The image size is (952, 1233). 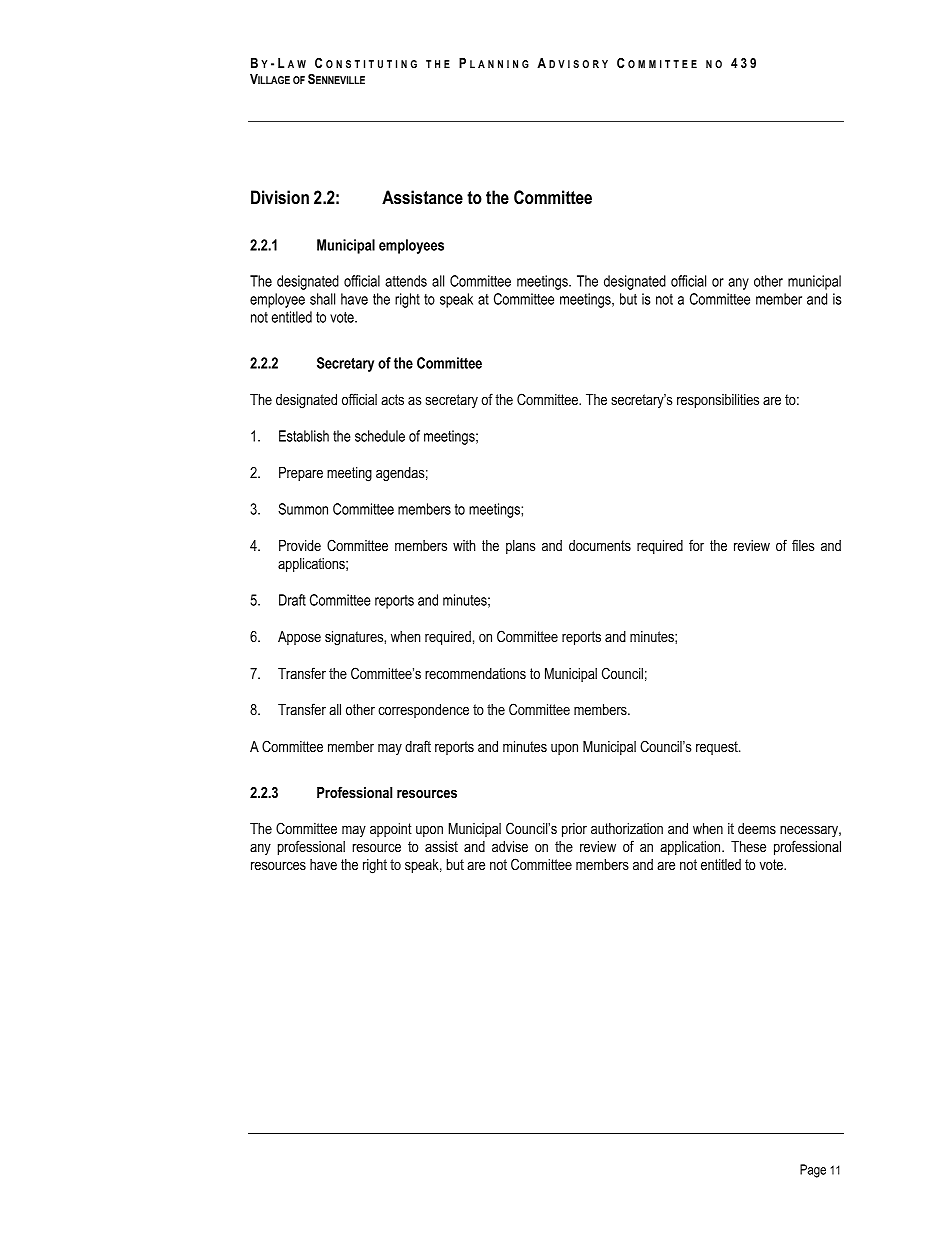 What do you see at coordinates (299, 638) in the image?
I see `Appose` at bounding box center [299, 638].
